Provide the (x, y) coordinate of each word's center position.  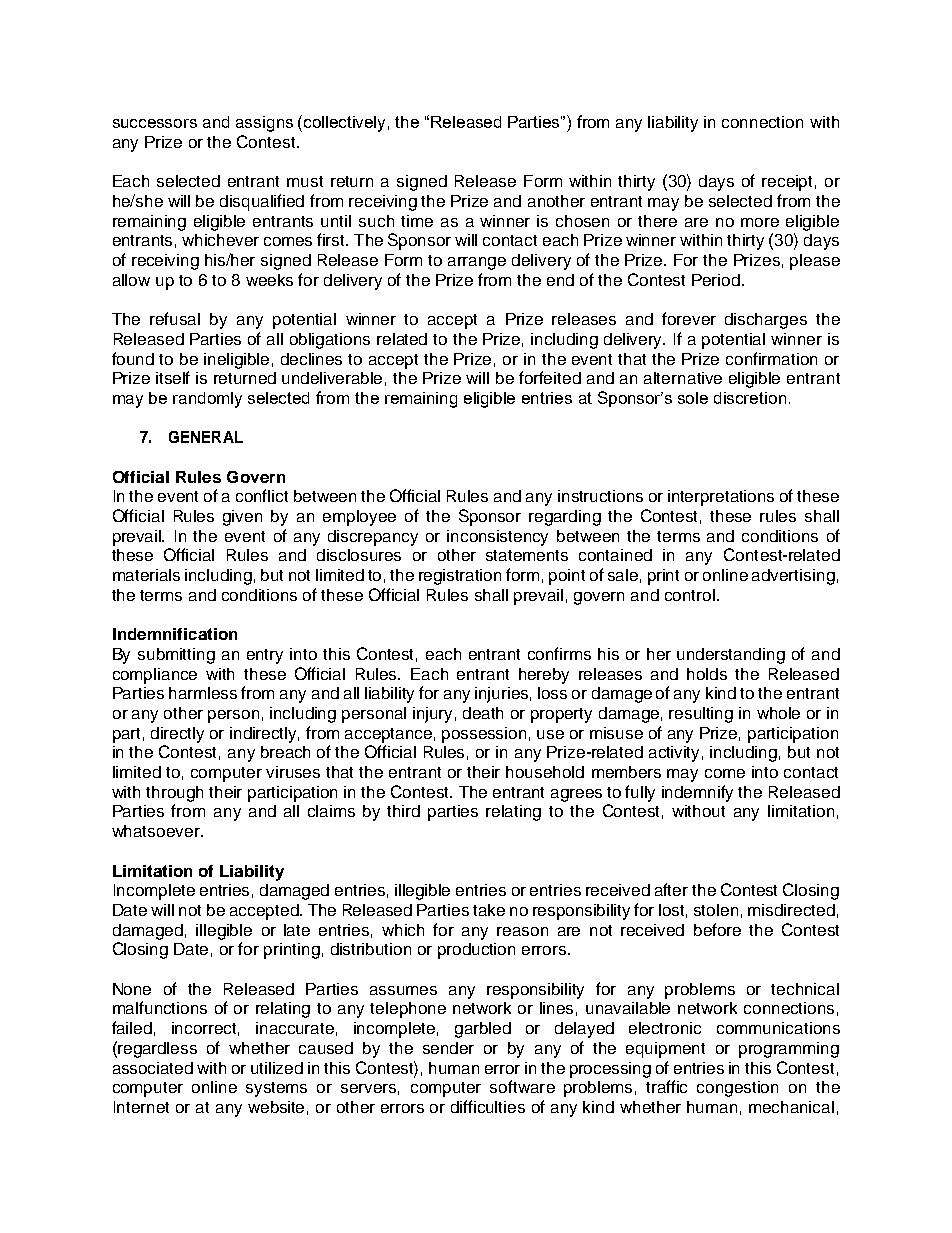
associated (153, 1068)
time (417, 221)
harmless (203, 693)
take (489, 910)
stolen (716, 910)
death (483, 713)
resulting (701, 715)
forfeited (550, 377)
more (760, 222)
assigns (264, 124)
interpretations (721, 498)
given (242, 518)
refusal (175, 318)
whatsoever (157, 831)
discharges (766, 321)
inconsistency (497, 538)
